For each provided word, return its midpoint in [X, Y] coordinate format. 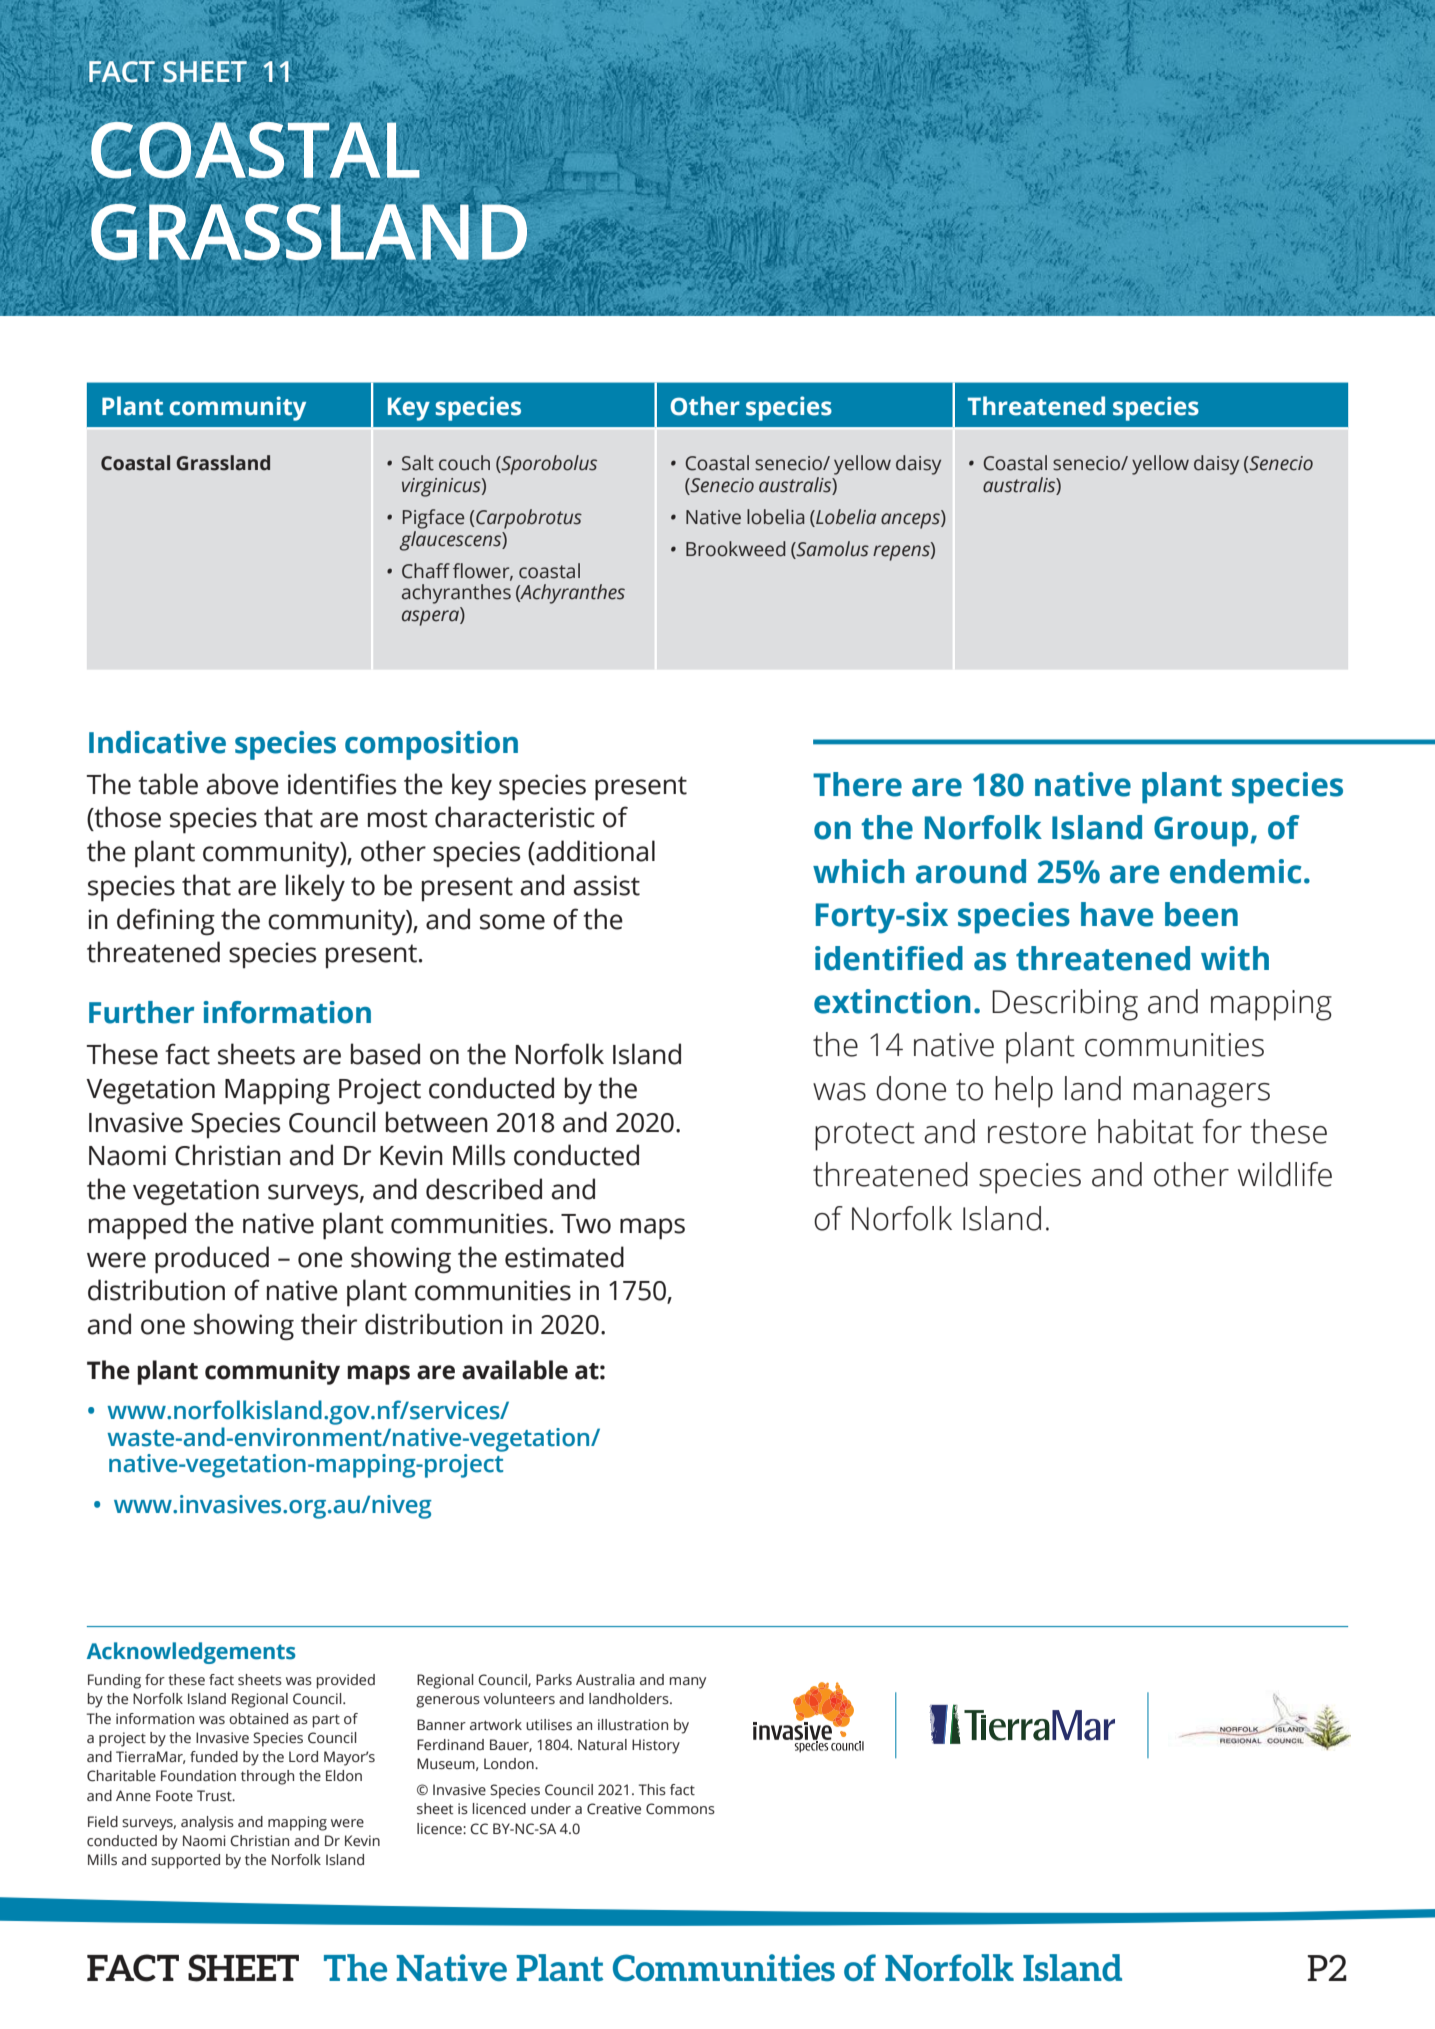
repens [902, 552]
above [243, 784]
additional [594, 851]
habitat [1146, 1131]
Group [1201, 831]
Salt [418, 463]
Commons [680, 1809]
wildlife [1285, 1174]
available [515, 1370]
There [857, 784]
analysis [207, 1823]
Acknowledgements [191, 1653]
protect [865, 1136]
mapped [137, 1226]
